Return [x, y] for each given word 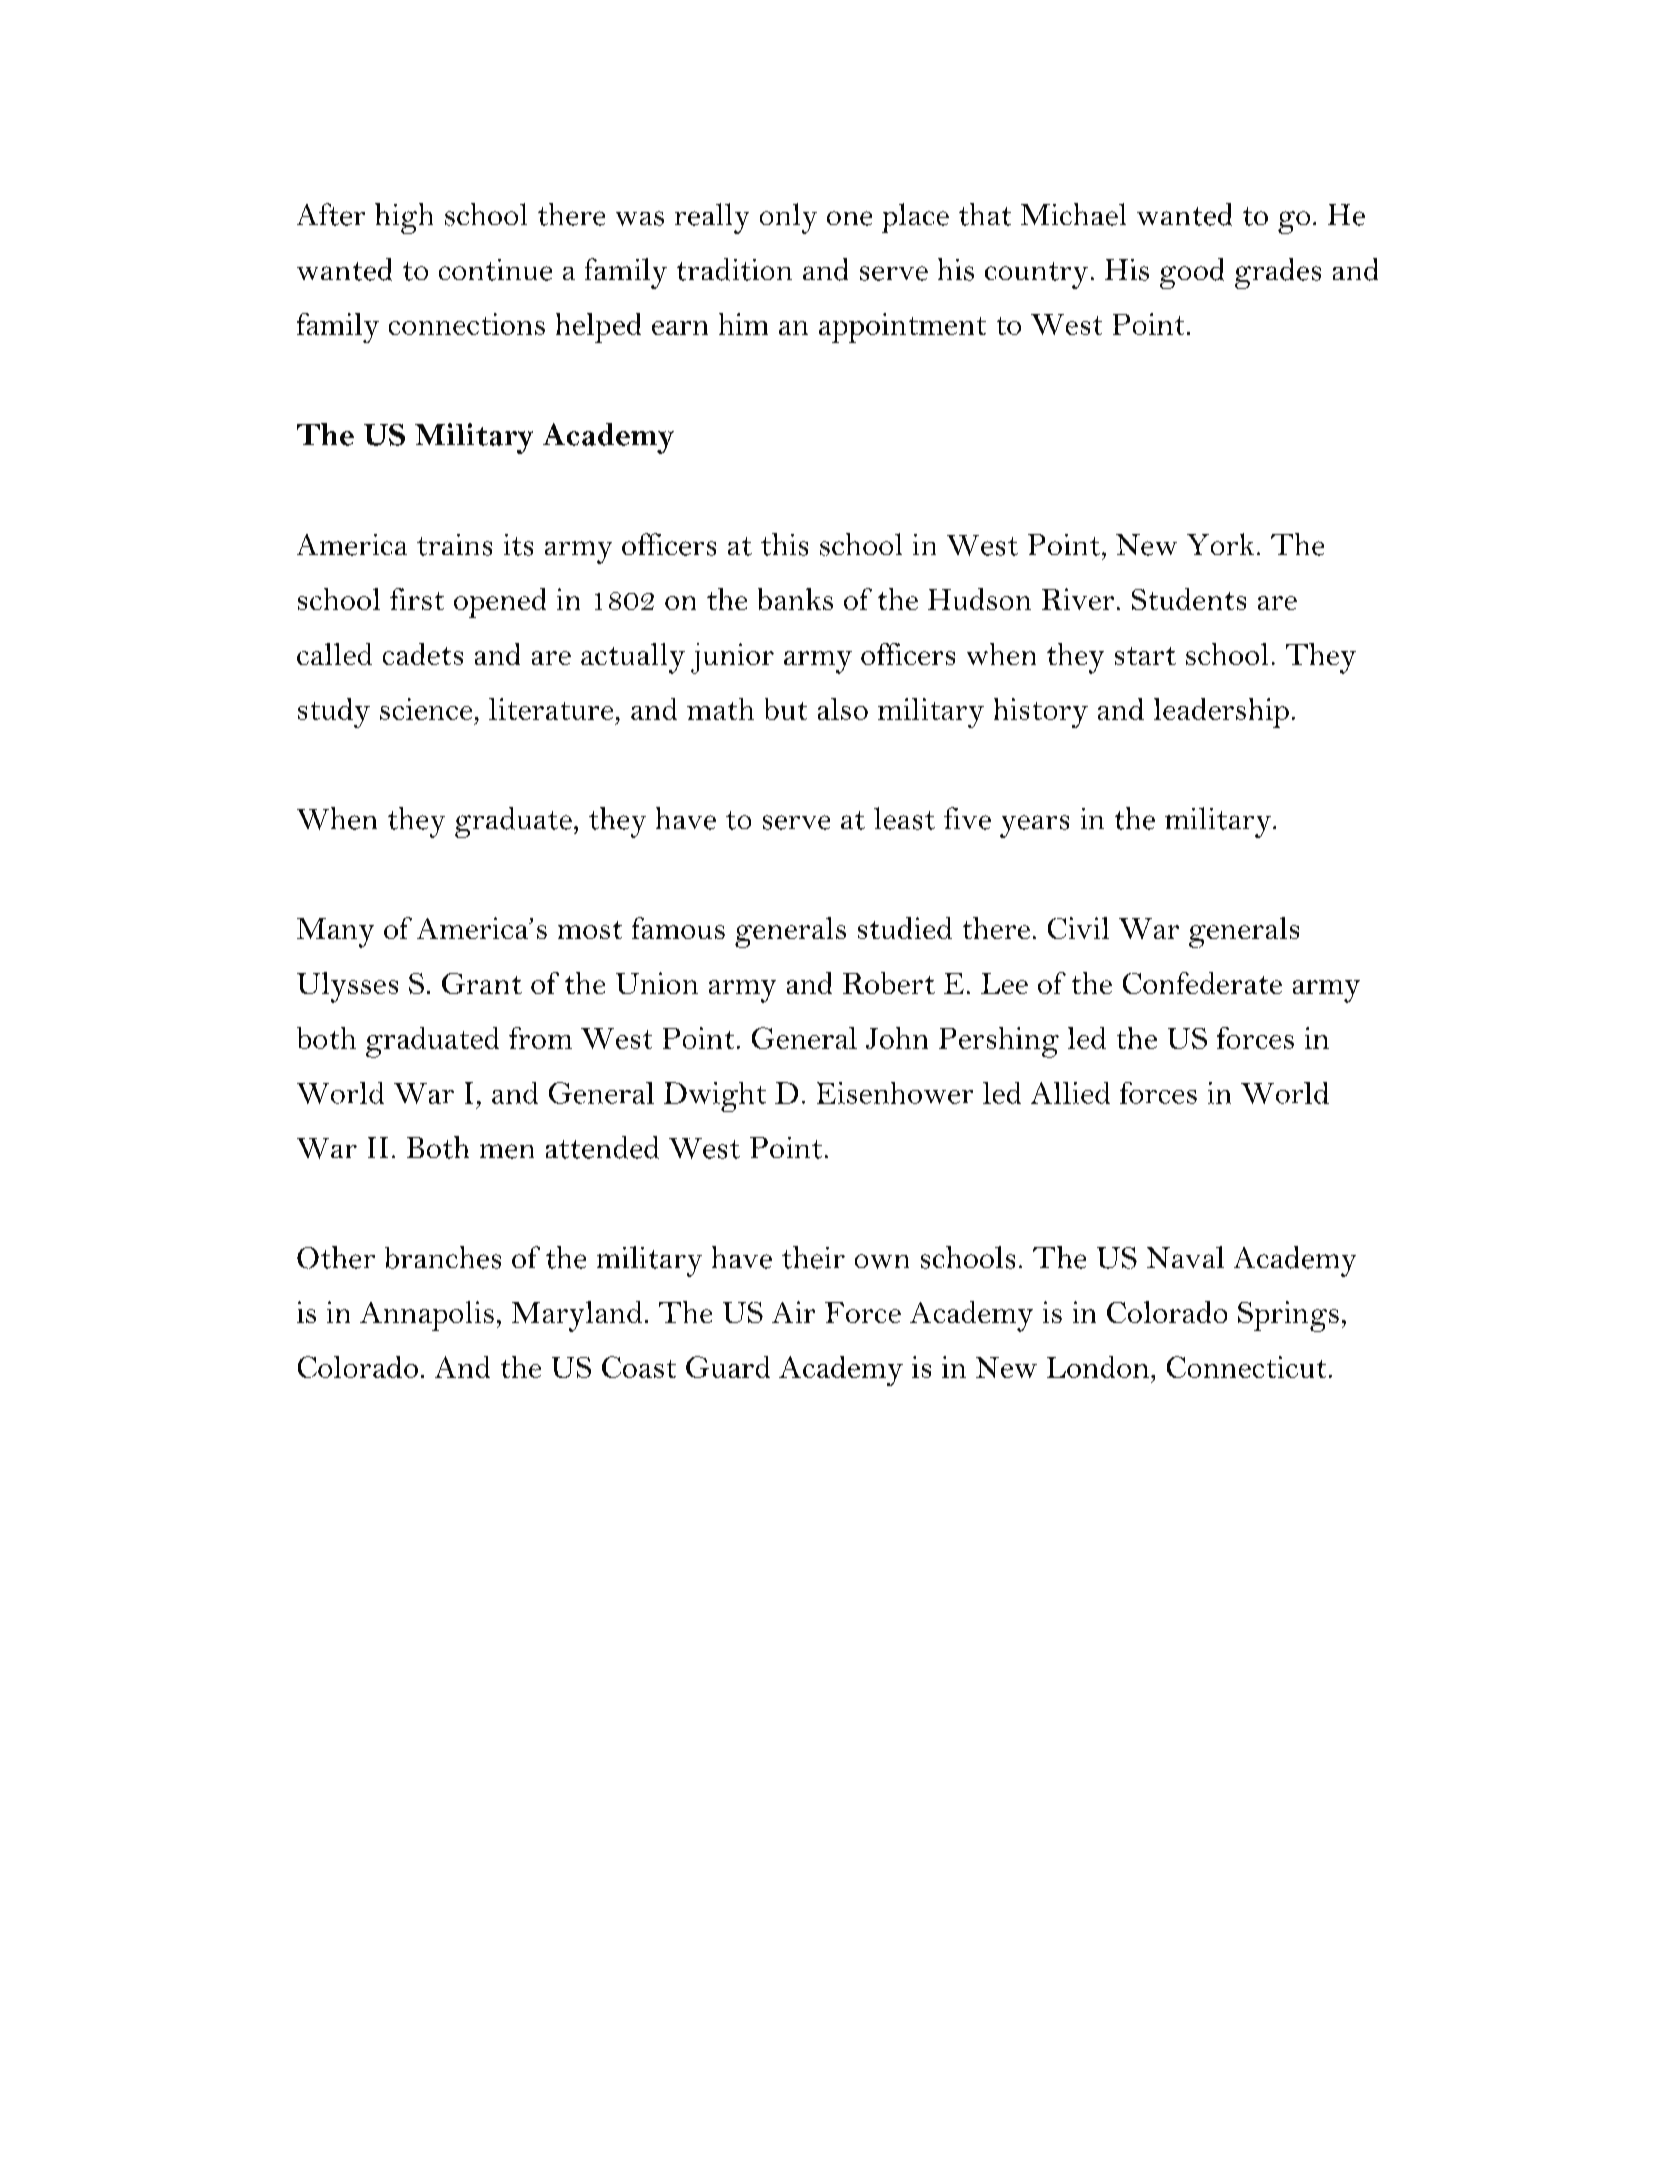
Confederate [1202, 983]
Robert [889, 983]
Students [1189, 599]
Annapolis [427, 1316]
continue [495, 270]
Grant [482, 983]
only [788, 218]
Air [793, 1312]
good [1192, 273]
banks [795, 599]
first [417, 599]
